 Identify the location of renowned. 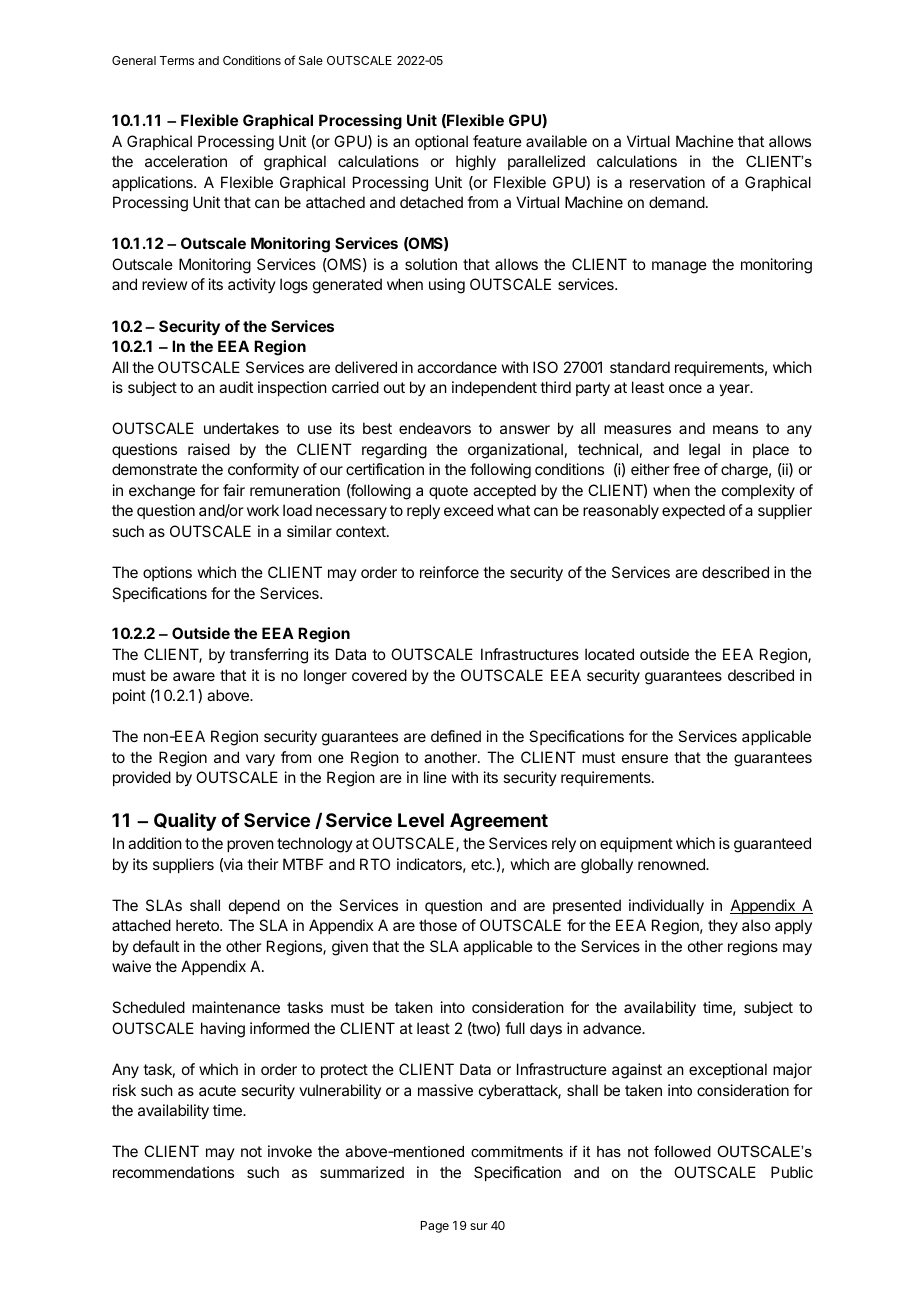
(672, 864).
